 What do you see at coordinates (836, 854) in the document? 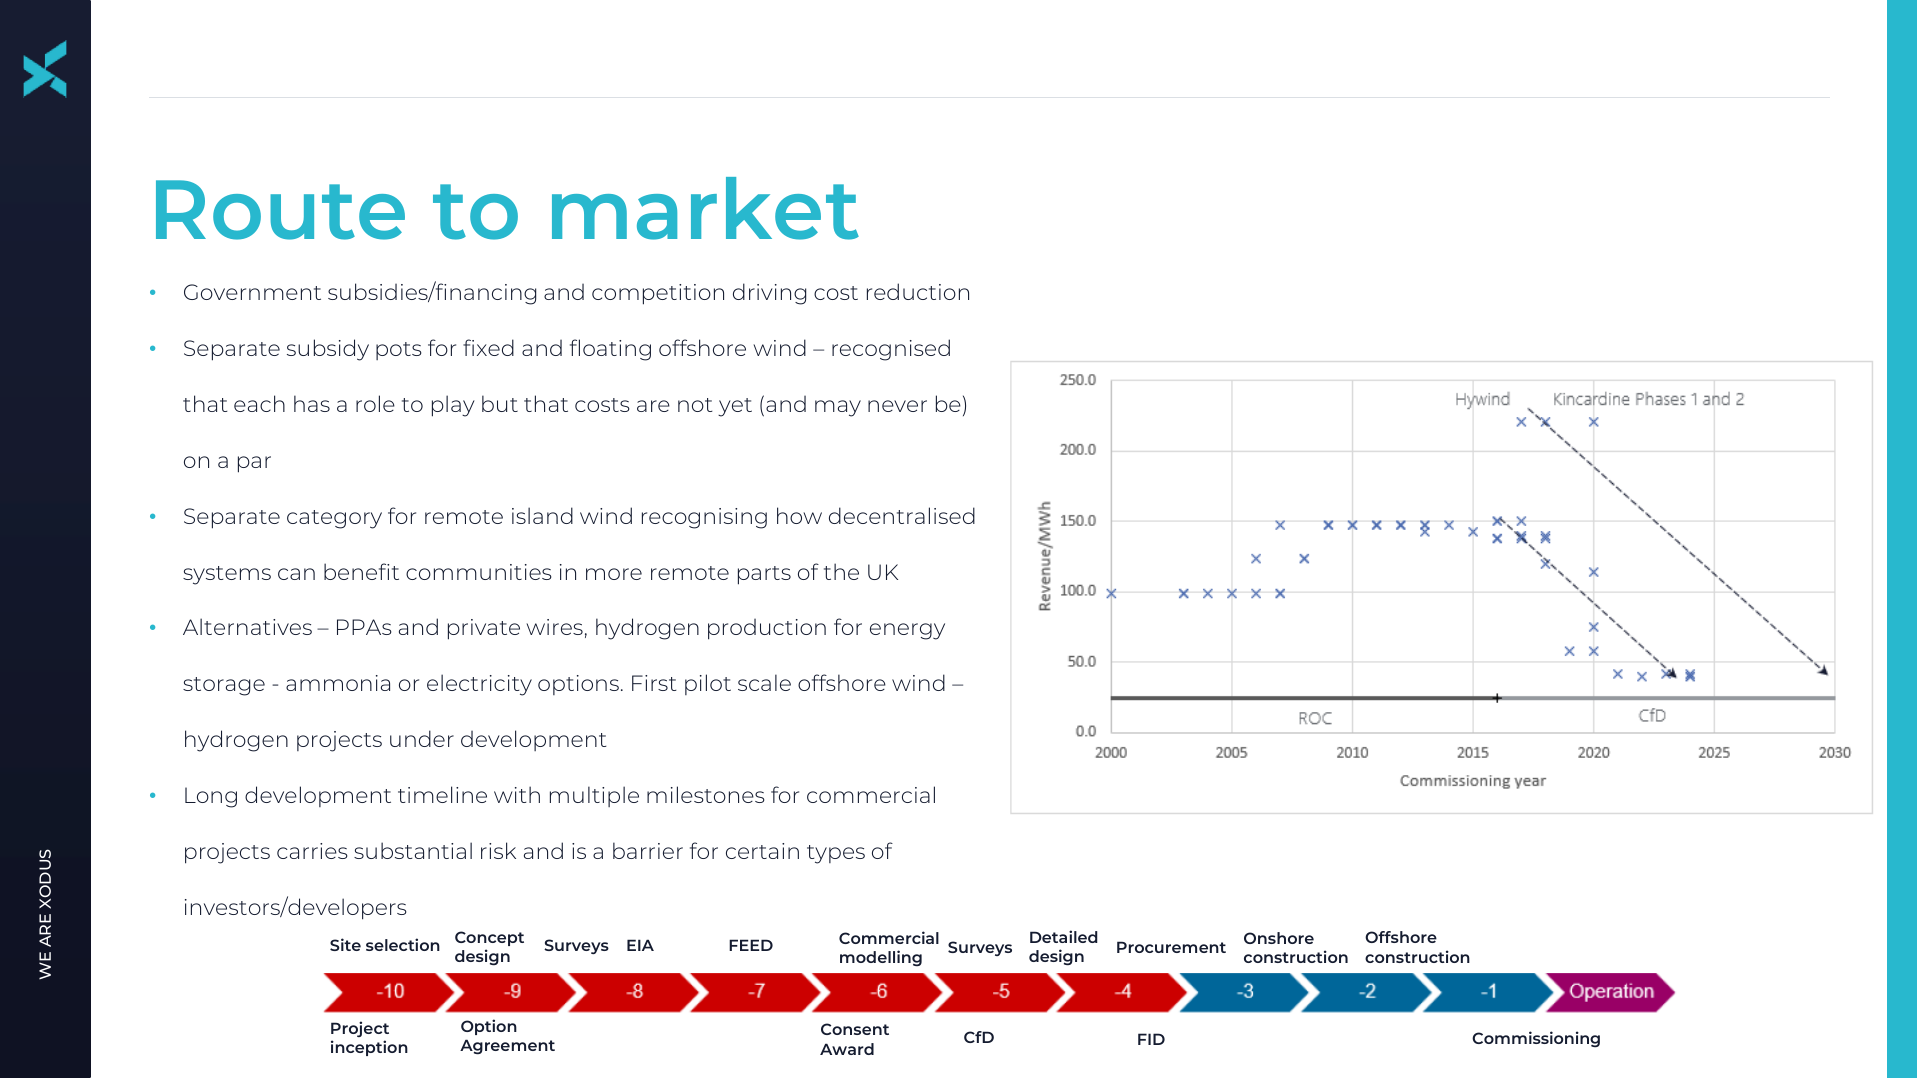
I see `types` at bounding box center [836, 854].
